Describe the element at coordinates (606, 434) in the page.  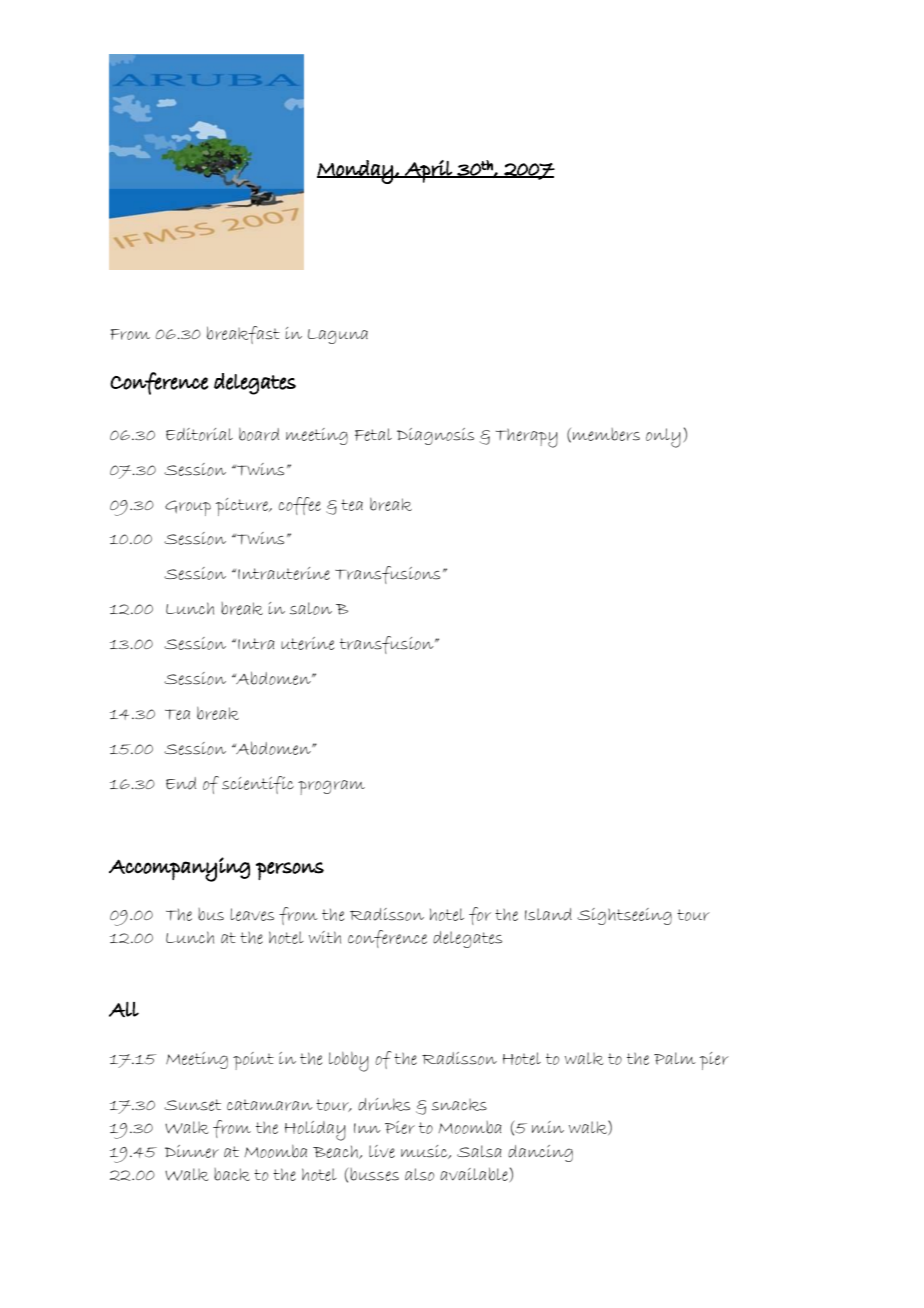
I see `members` at that location.
